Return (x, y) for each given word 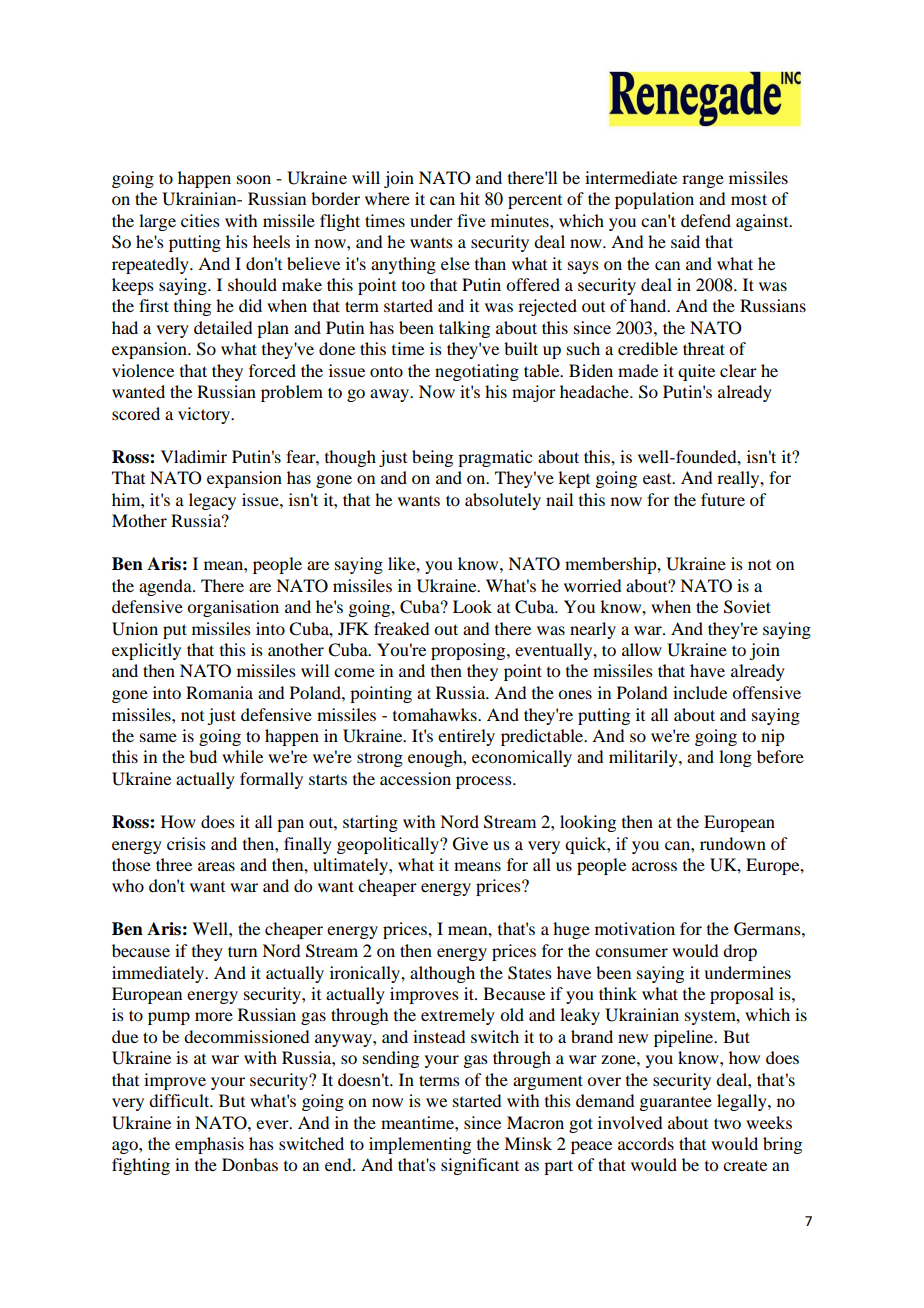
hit (470, 198)
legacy (212, 501)
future (723, 499)
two (727, 1123)
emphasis (209, 1145)
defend (706, 220)
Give (470, 844)
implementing (420, 1145)
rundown (733, 843)
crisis (186, 843)
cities (200, 220)
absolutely (503, 501)
